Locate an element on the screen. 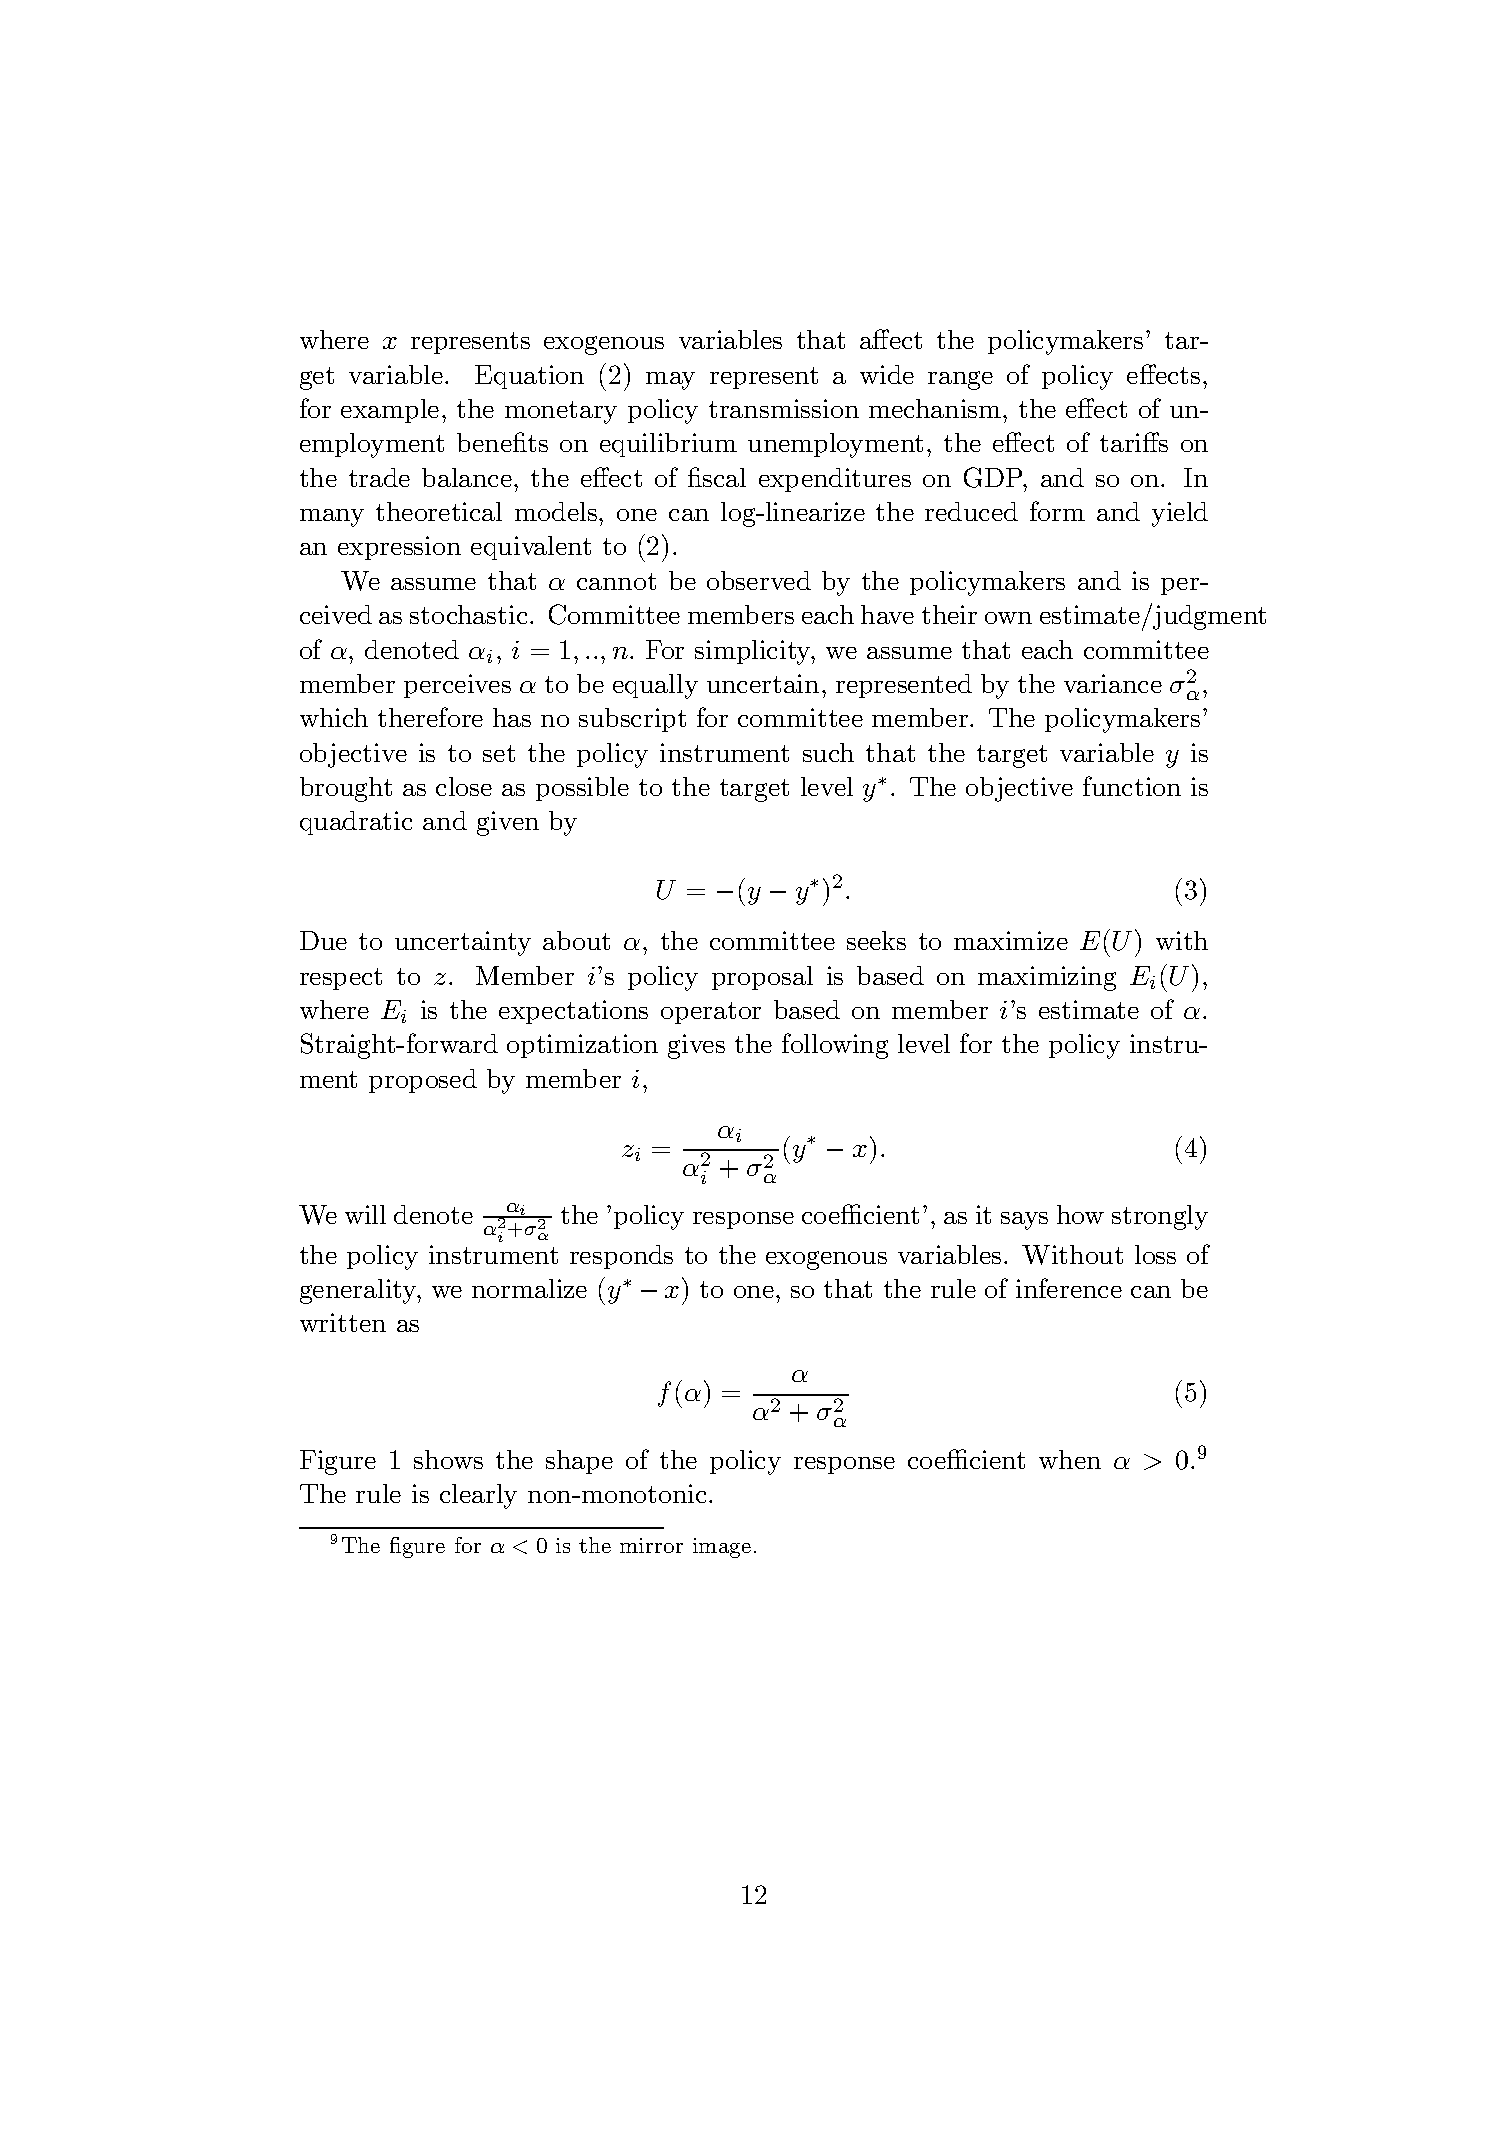  respect is located at coordinates (341, 979).
